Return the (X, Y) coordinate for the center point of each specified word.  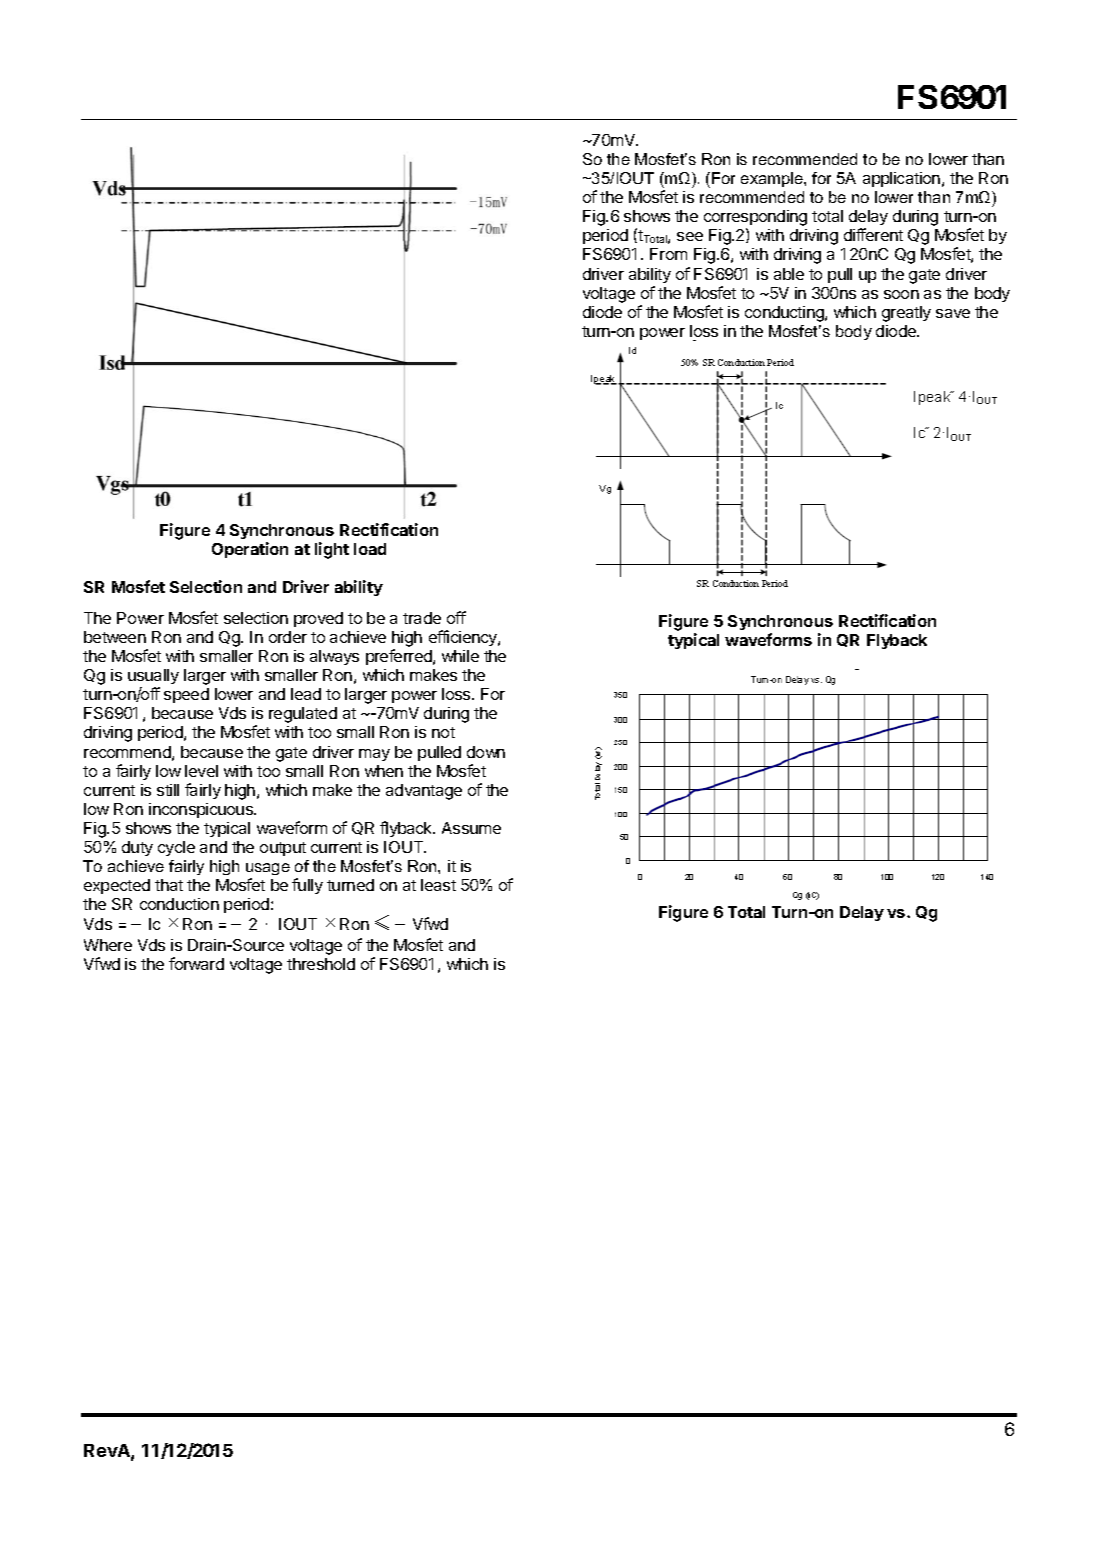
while (460, 656)
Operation (250, 550)
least (438, 885)
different (873, 234)
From (668, 254)
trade (422, 618)
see (690, 236)
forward (196, 963)
